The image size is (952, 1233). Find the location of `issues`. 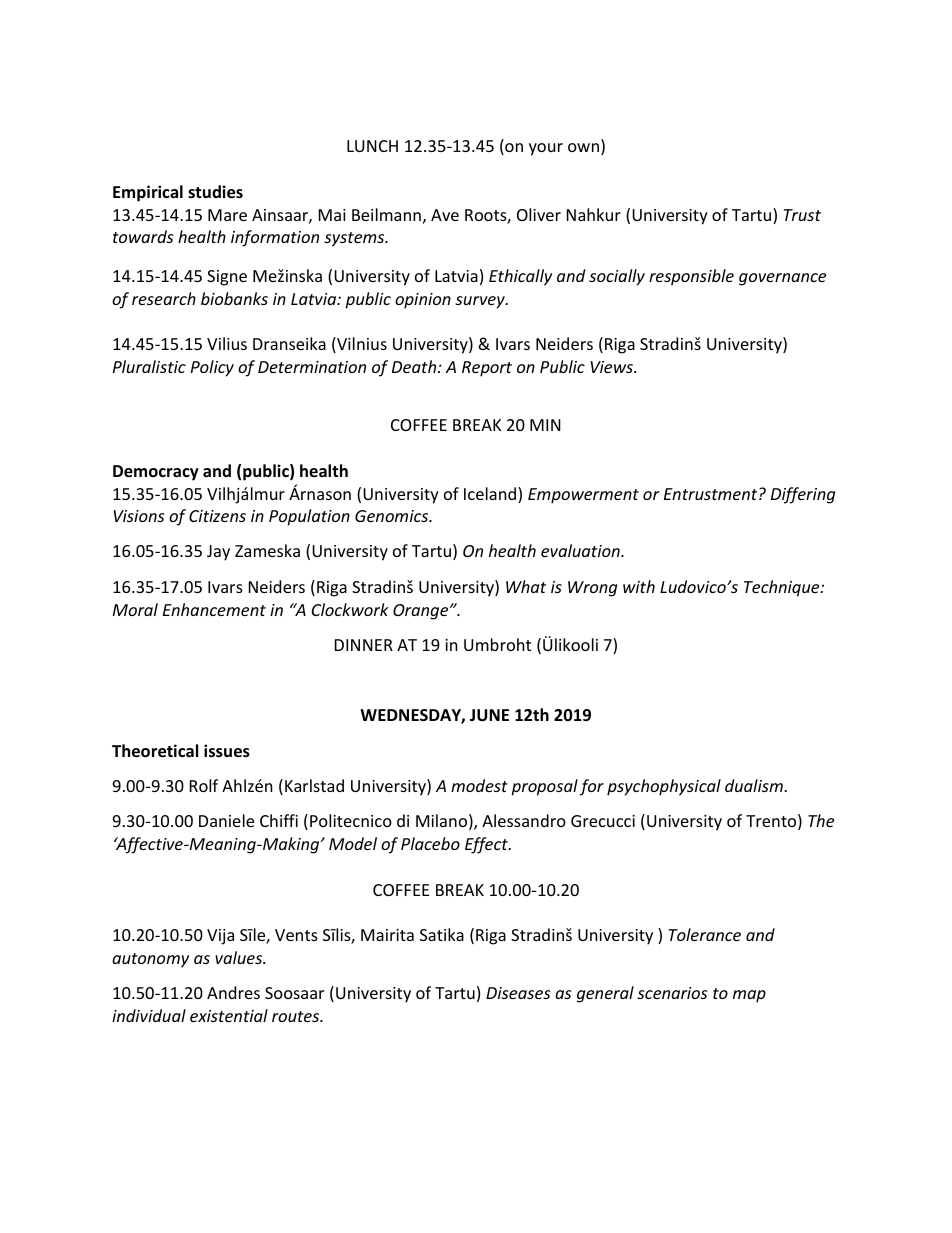

issues is located at coordinates (227, 751).
